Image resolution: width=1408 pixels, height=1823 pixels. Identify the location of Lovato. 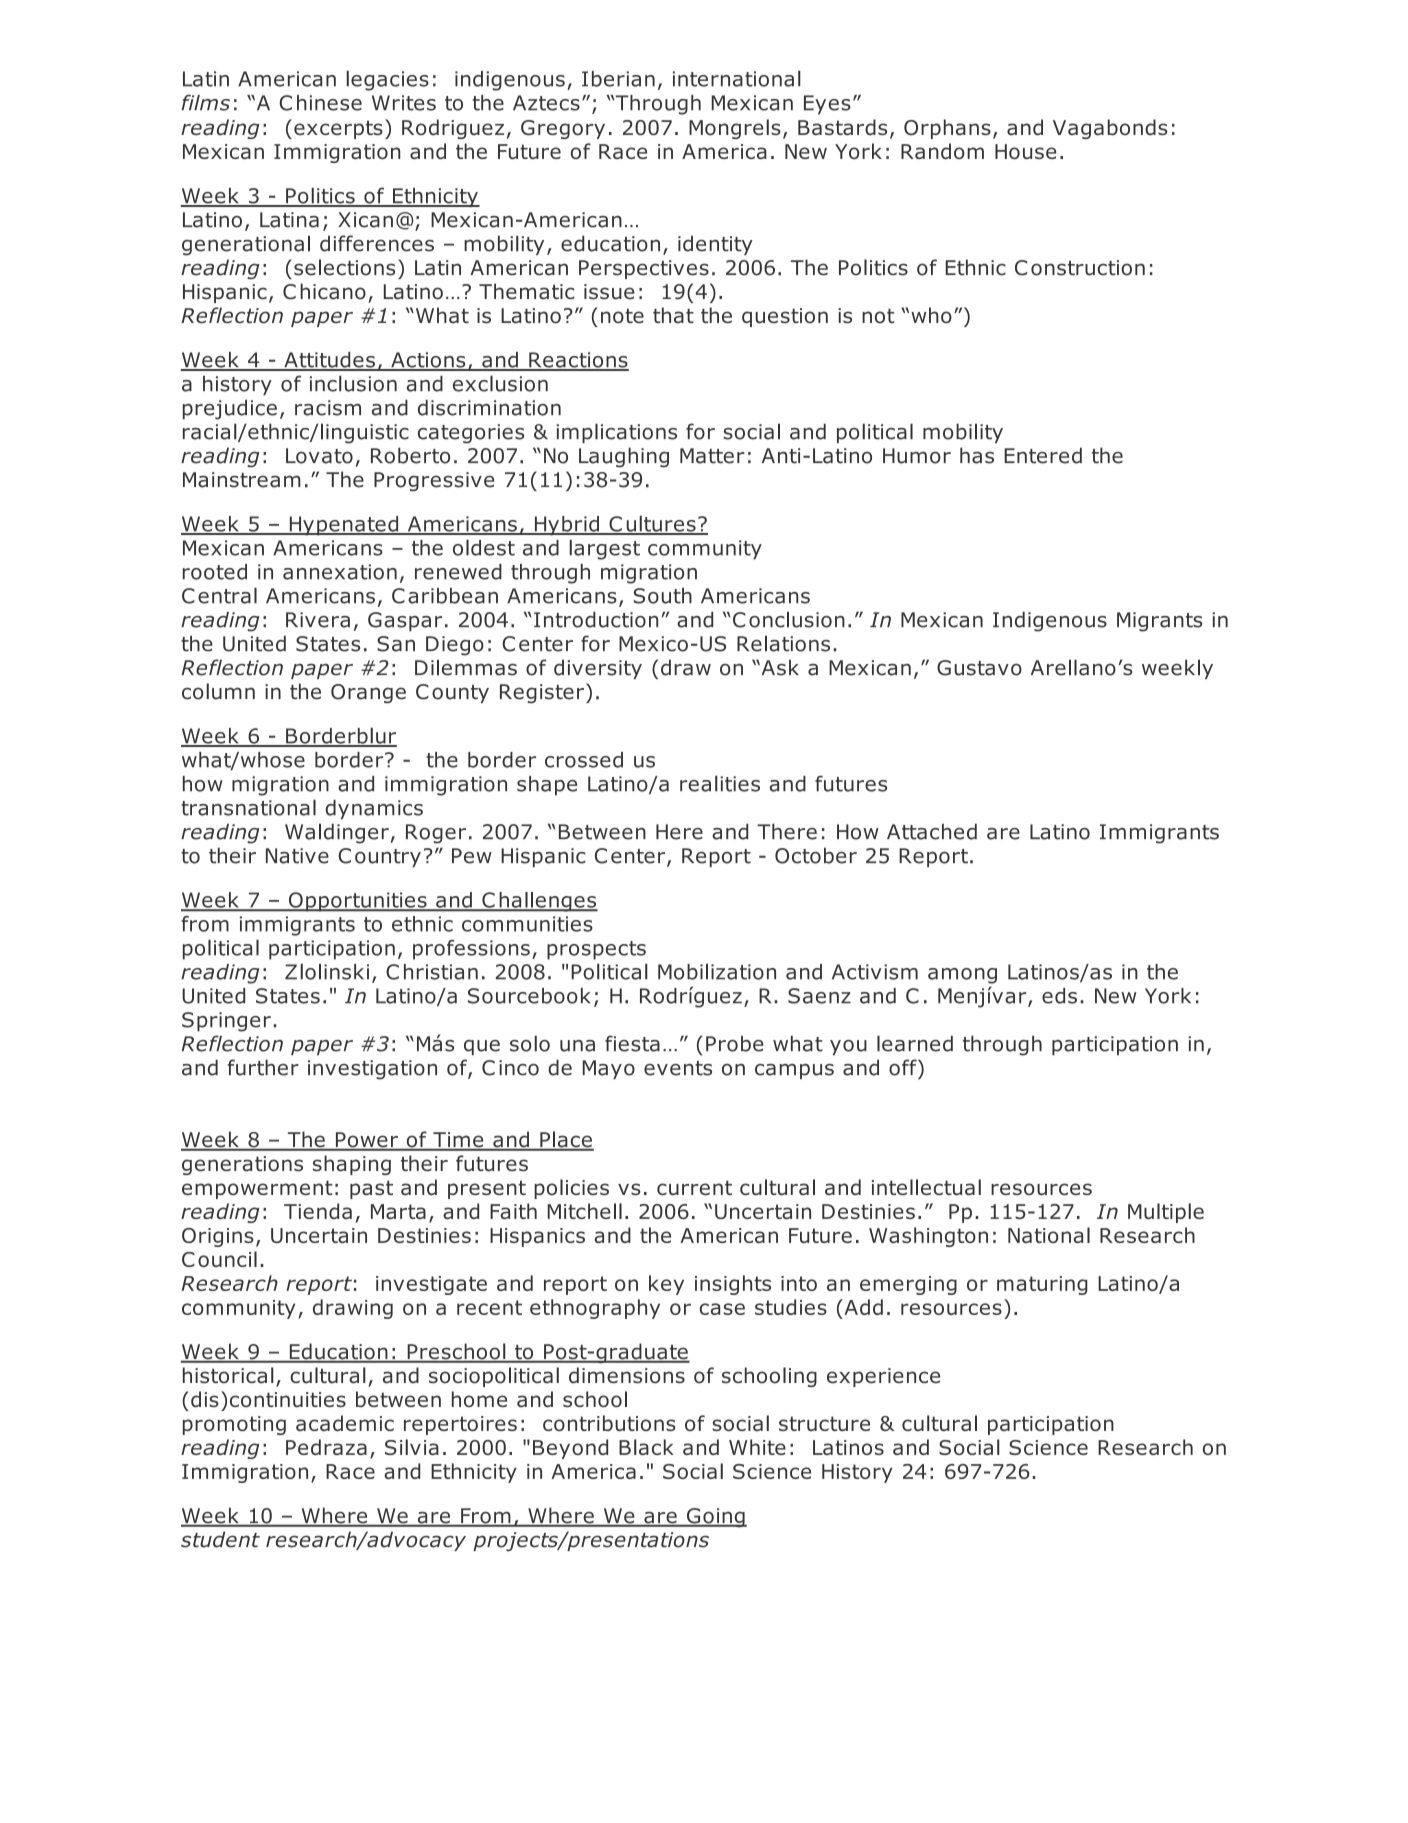
(319, 456).
